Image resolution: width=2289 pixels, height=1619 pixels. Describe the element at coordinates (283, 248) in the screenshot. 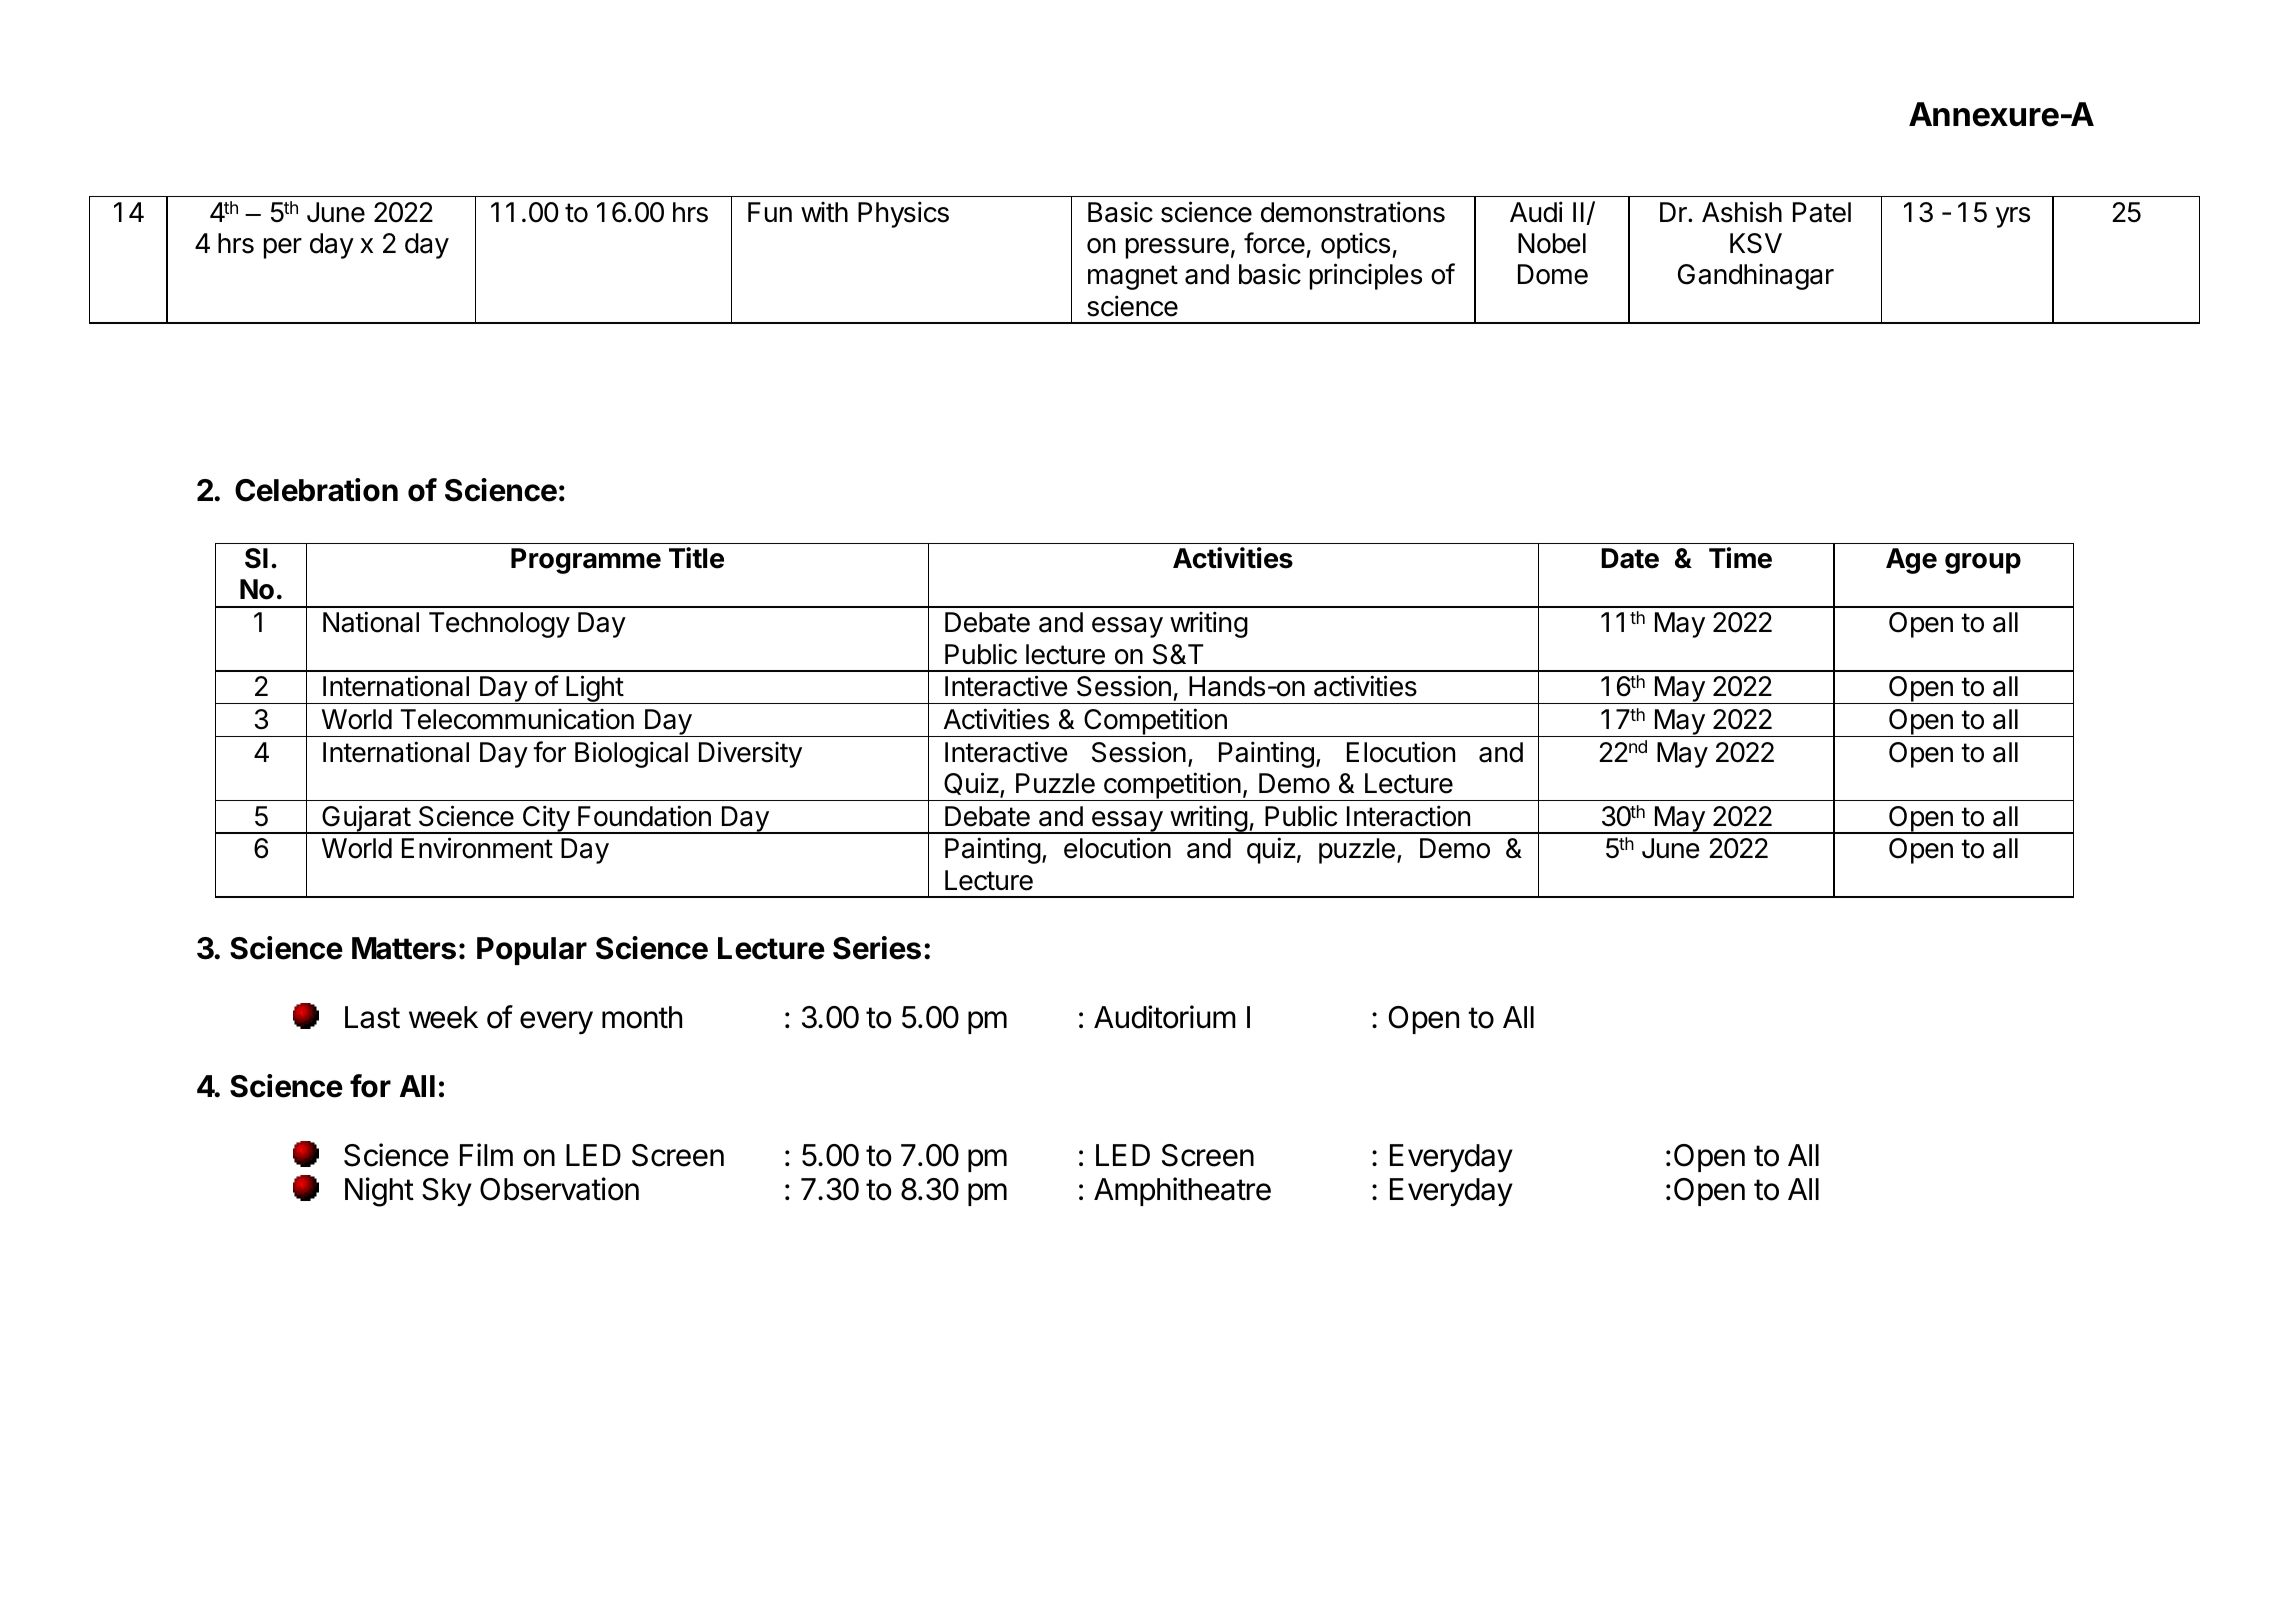

I see `per` at that location.
